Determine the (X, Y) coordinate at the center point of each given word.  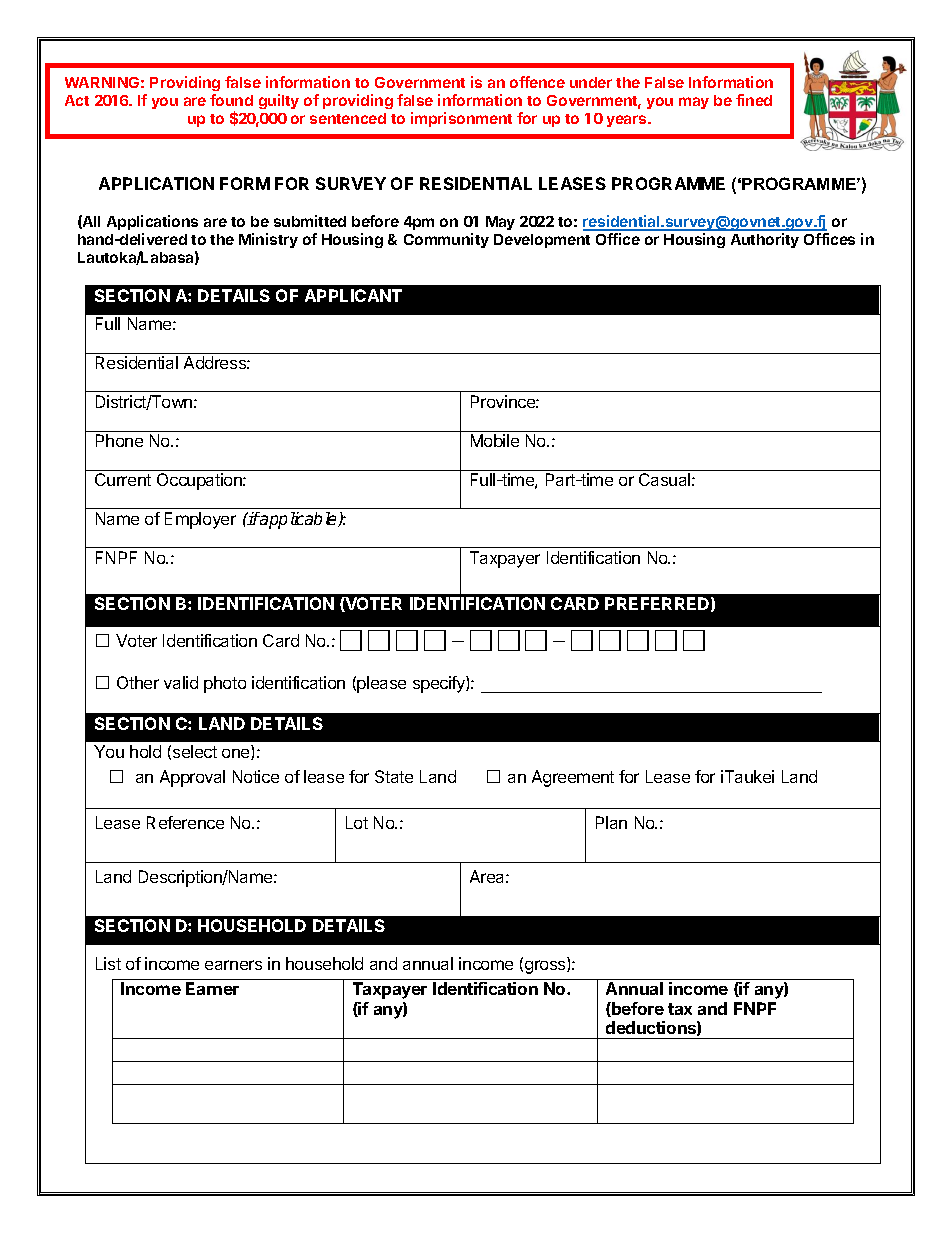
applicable (298, 520)
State (394, 776)
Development (542, 241)
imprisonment (461, 119)
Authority (765, 240)
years (628, 121)
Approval (192, 778)
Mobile (495, 440)
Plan (611, 822)
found (231, 100)
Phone (119, 440)
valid (181, 682)
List (108, 963)
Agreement (573, 778)
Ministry (268, 240)
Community (446, 240)
